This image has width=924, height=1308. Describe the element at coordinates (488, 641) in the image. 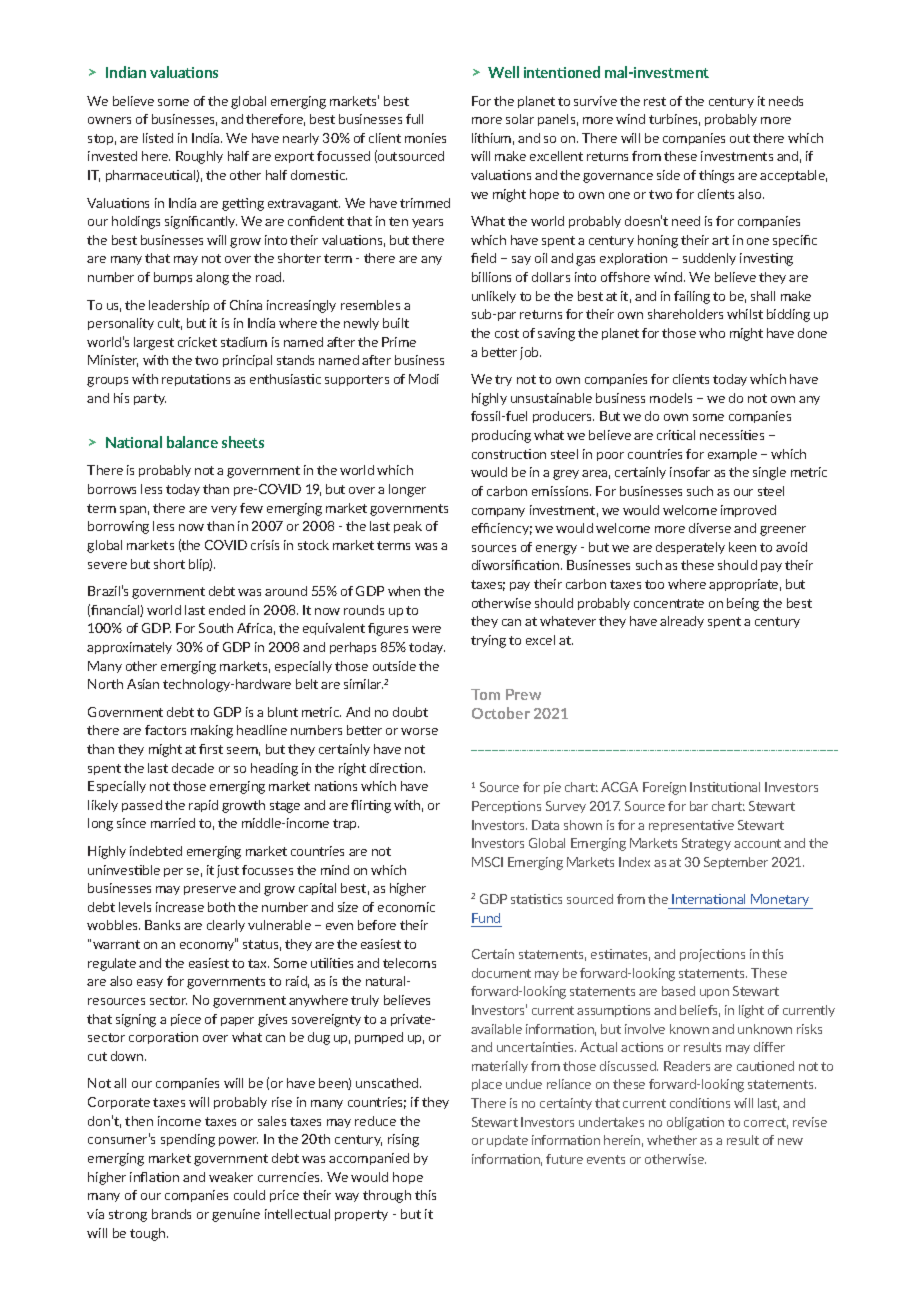

I see `trying` at that location.
